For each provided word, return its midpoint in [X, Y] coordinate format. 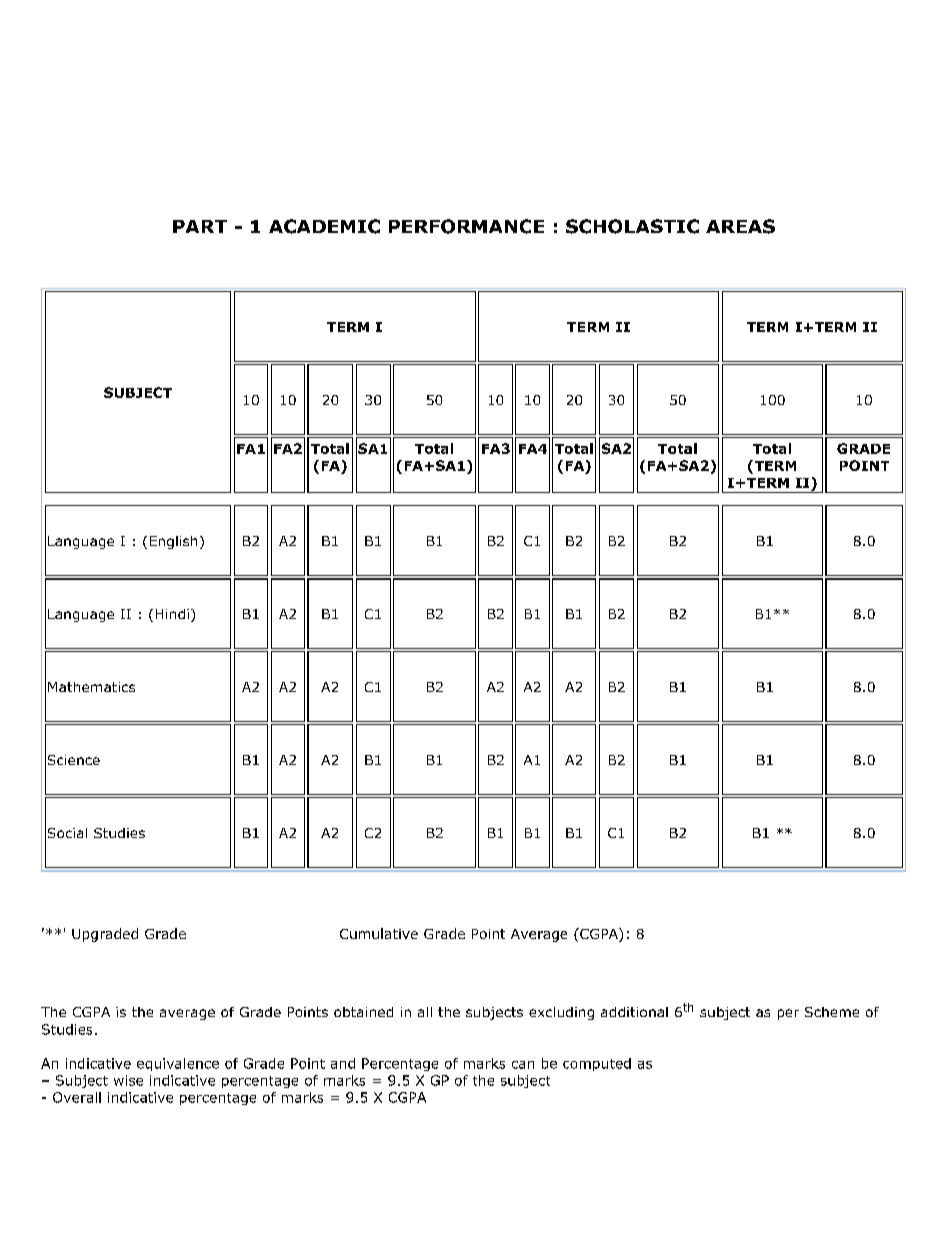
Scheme [832, 1012]
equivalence [178, 1064]
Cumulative [379, 933]
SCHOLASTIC [632, 226]
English [173, 542]
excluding [561, 1013]
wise [128, 1080]
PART [200, 226]
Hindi [172, 614]
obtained [363, 1012]
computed [597, 1064]
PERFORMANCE [466, 226]
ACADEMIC [324, 226]
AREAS [740, 226]
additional [634, 1012]
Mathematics [91, 687]
